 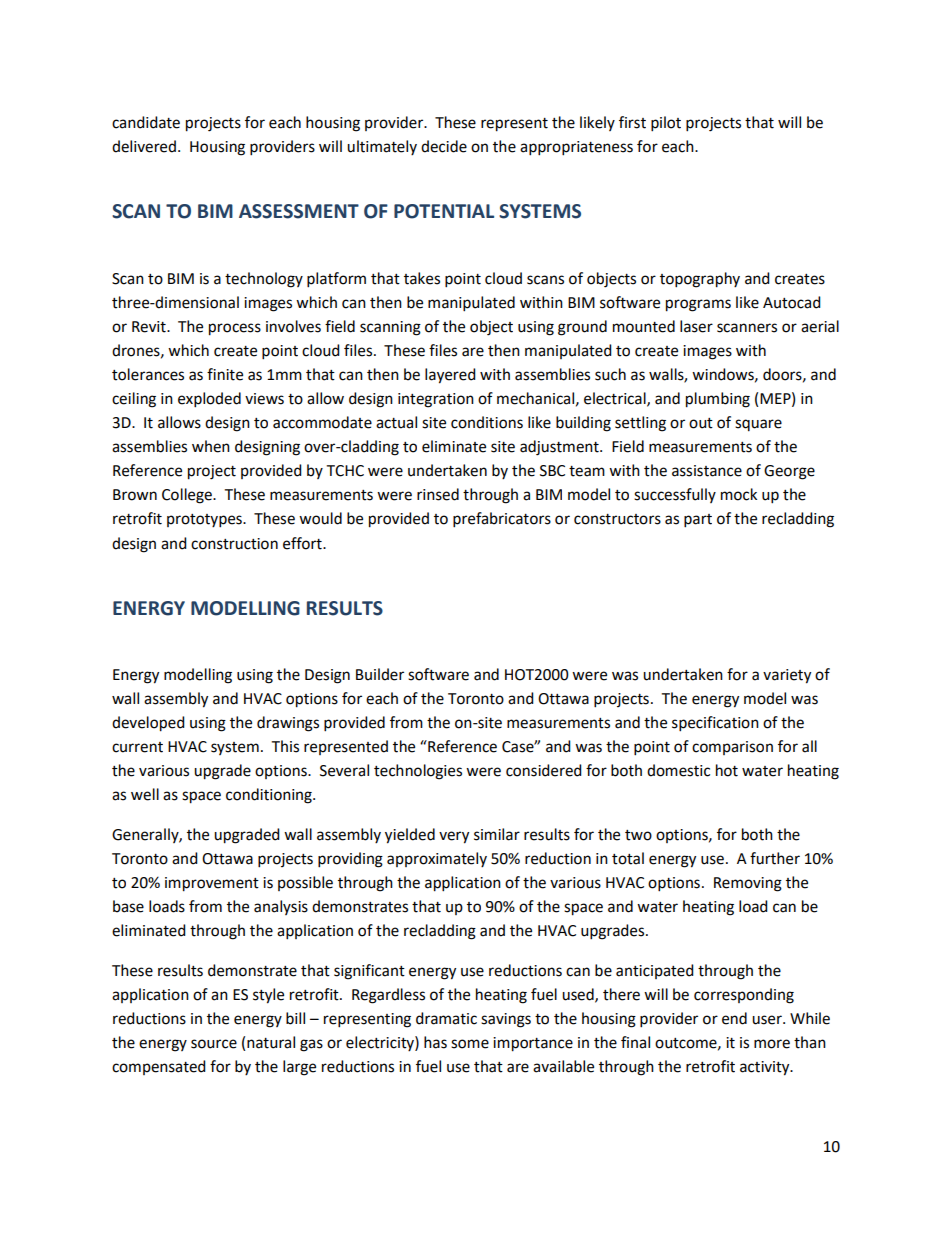 What do you see at coordinates (450, 376) in the page?
I see `layered` at bounding box center [450, 376].
